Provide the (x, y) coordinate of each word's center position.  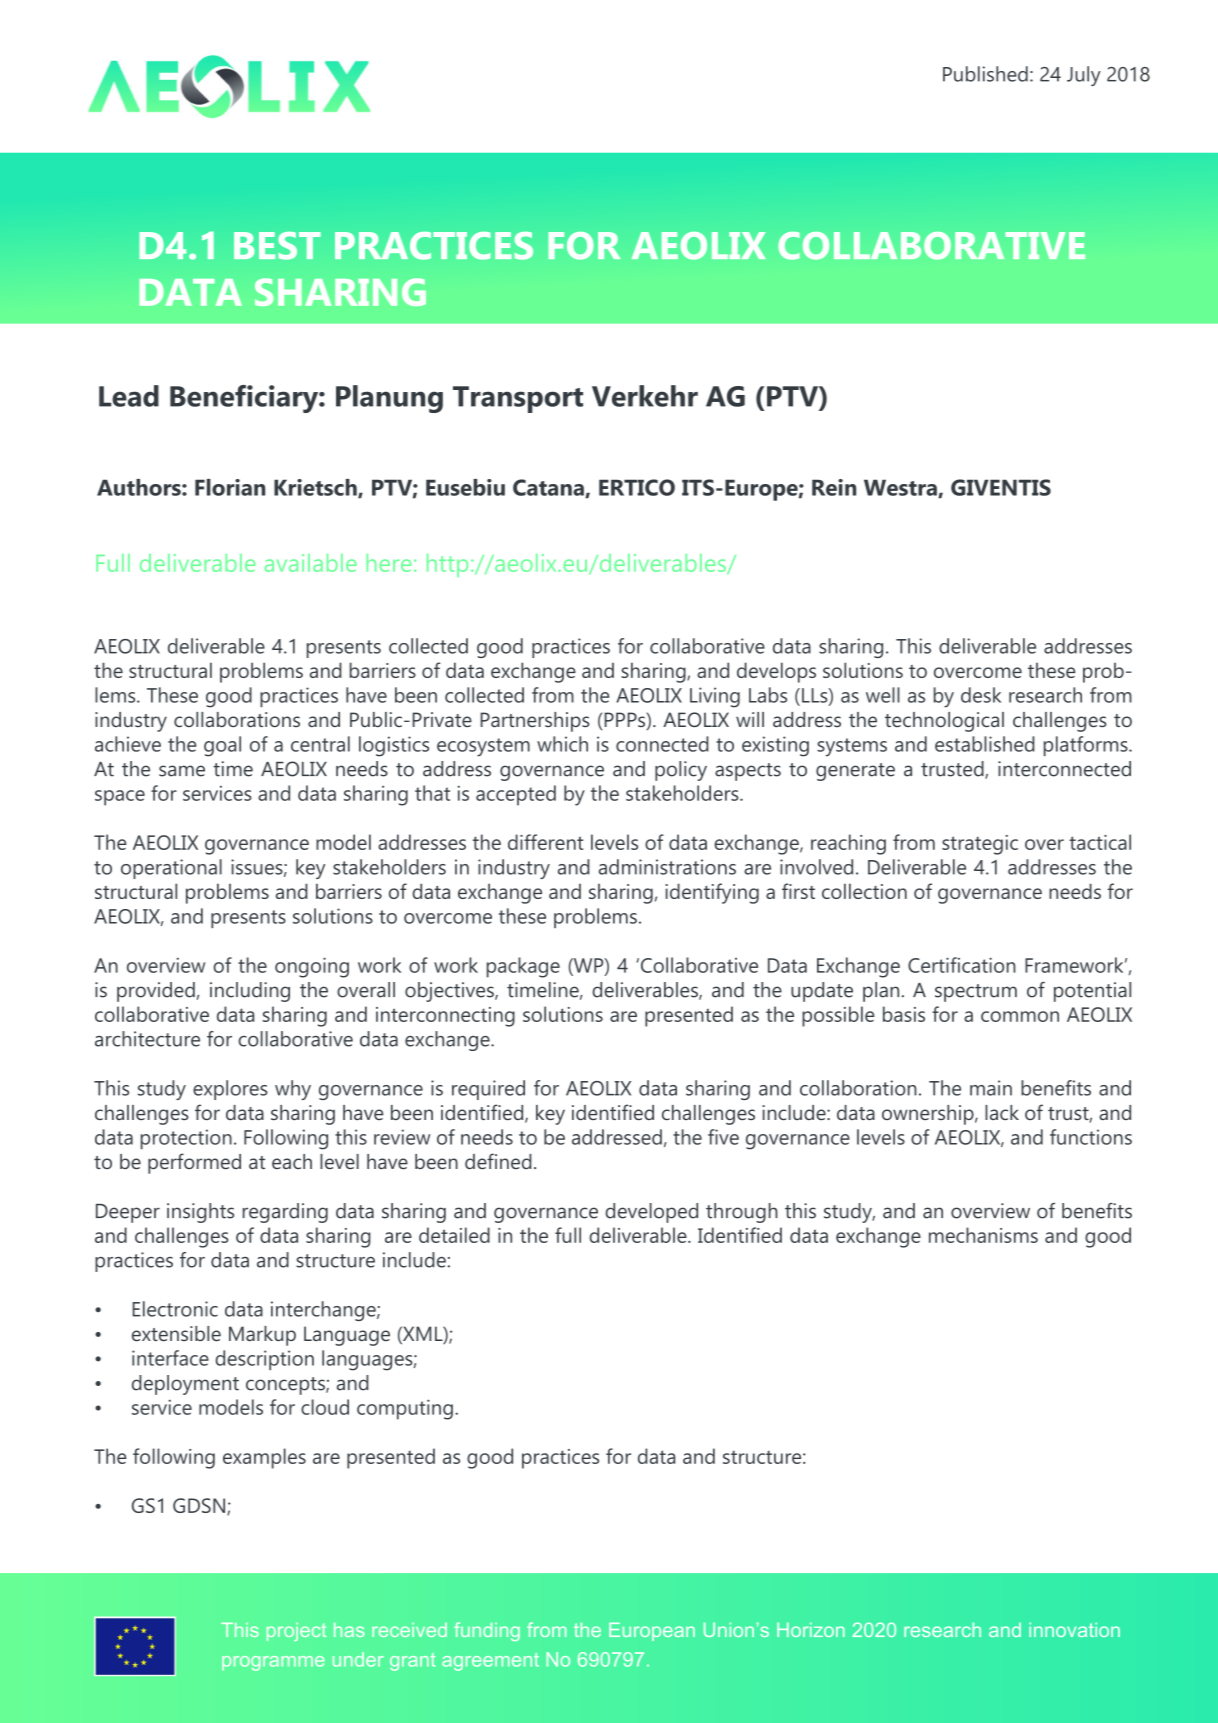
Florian (230, 487)
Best (277, 246)
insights (200, 1213)
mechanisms (983, 1235)
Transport (518, 399)
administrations (667, 867)
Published (985, 74)
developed (651, 1213)
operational (171, 869)
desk (981, 695)
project (296, 1632)
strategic (980, 845)
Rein (834, 487)
